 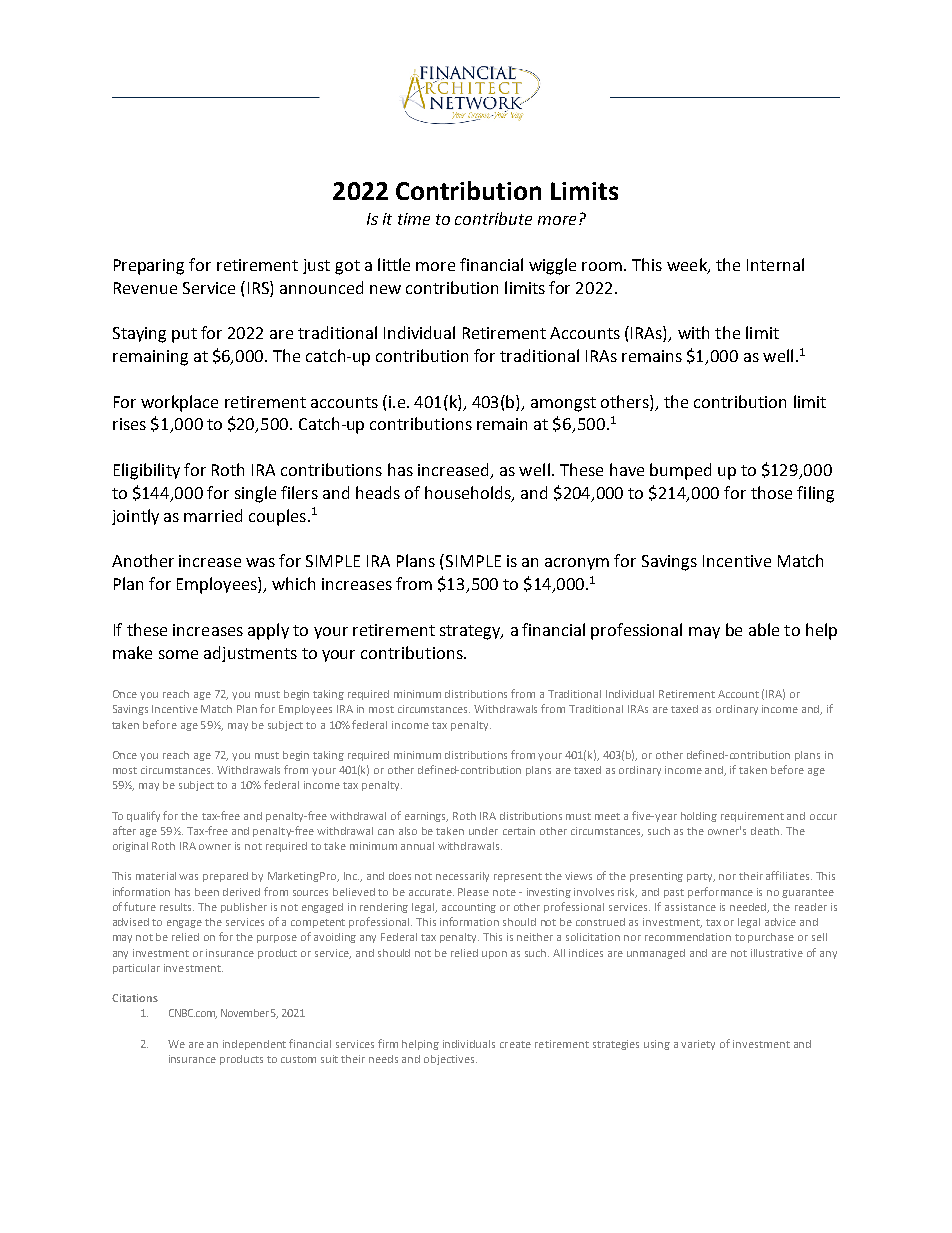 I want to click on Preparing, so click(x=149, y=267).
